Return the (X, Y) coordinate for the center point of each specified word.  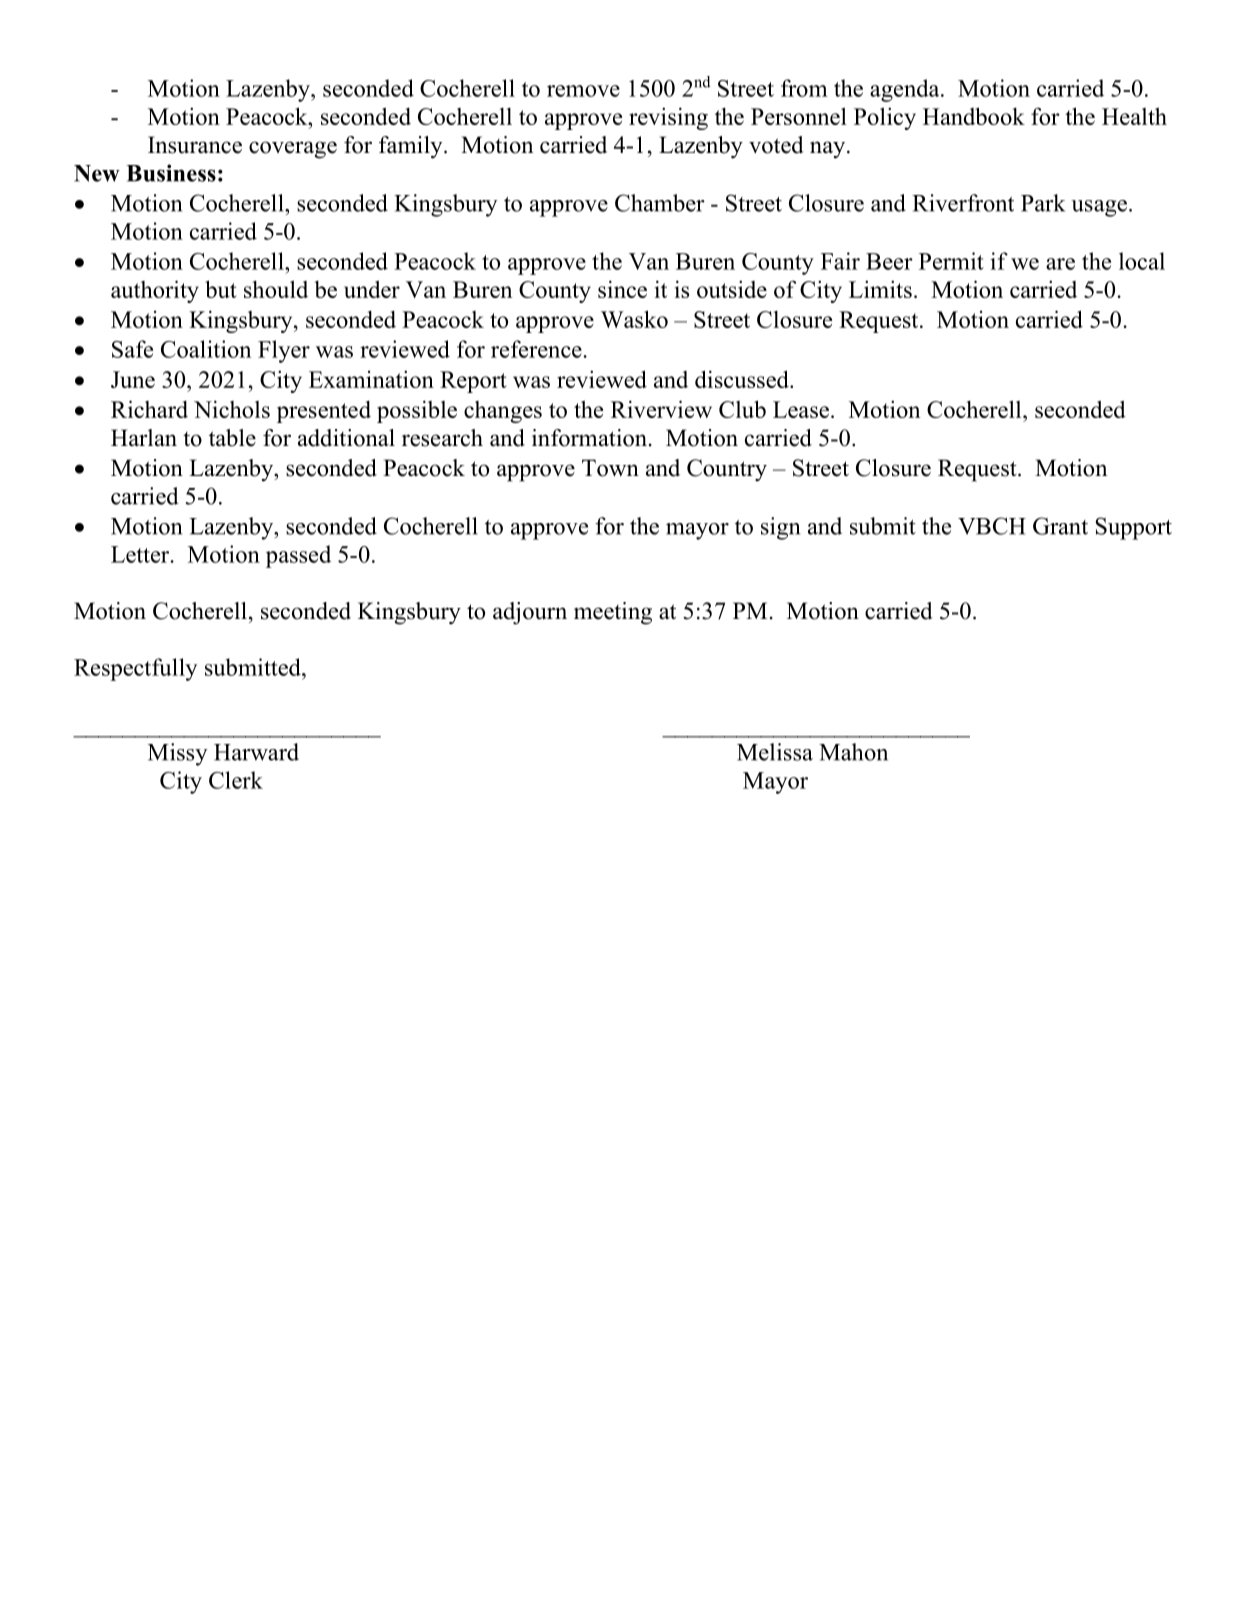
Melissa (775, 752)
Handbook (974, 116)
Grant (1060, 526)
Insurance (195, 145)
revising (668, 118)
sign (780, 528)
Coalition (206, 349)
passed (298, 556)
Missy (177, 754)
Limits (880, 289)
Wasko (634, 319)
